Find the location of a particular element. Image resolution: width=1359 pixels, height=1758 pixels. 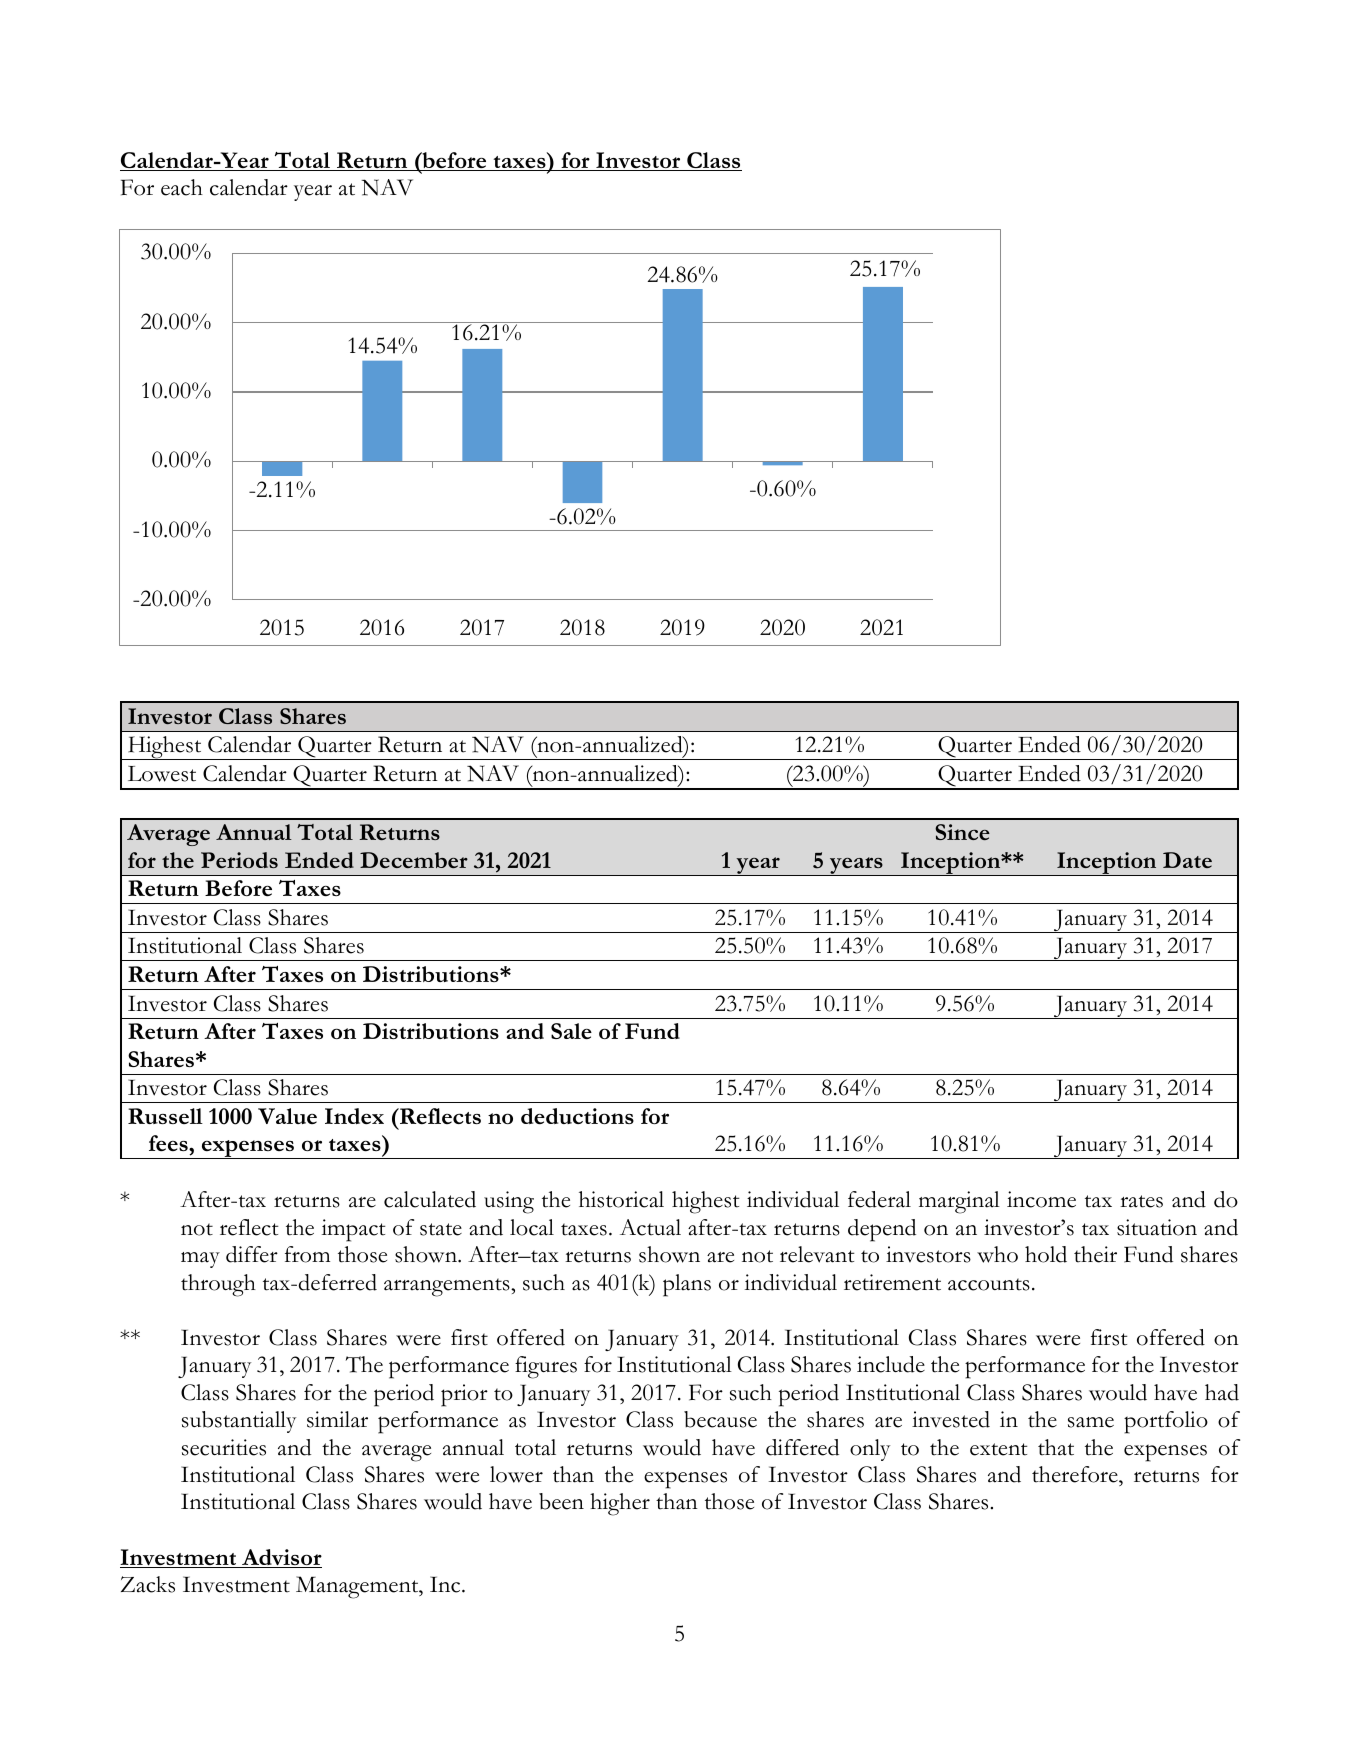

income is located at coordinates (1041, 1199).
